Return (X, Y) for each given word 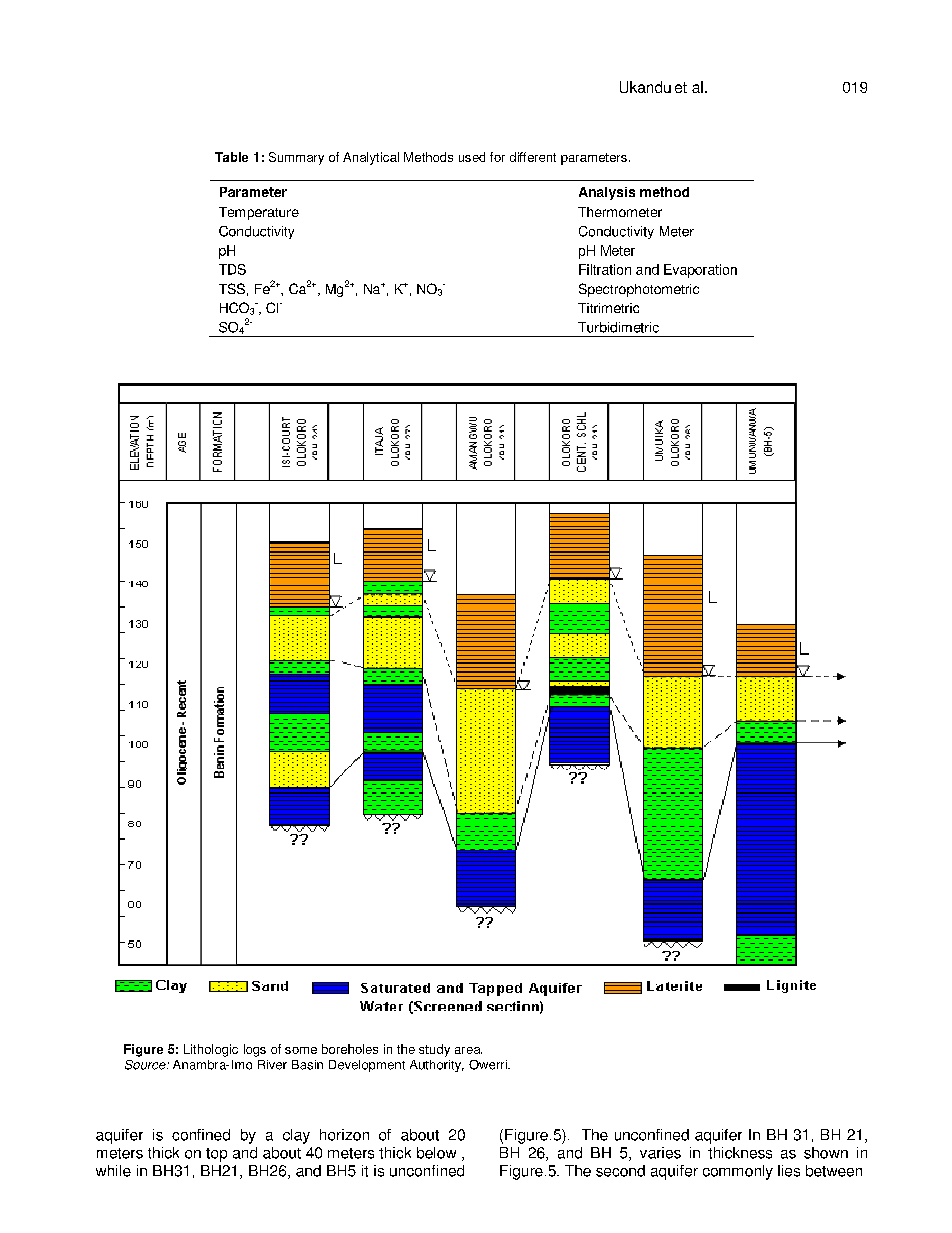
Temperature (259, 213)
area (468, 1050)
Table (231, 157)
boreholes (350, 1049)
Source (146, 1065)
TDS (232, 269)
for (497, 157)
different (533, 157)
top (216, 1155)
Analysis (607, 193)
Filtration (605, 269)
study (434, 1050)
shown (826, 1153)
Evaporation (700, 271)
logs (255, 1050)
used (472, 157)
